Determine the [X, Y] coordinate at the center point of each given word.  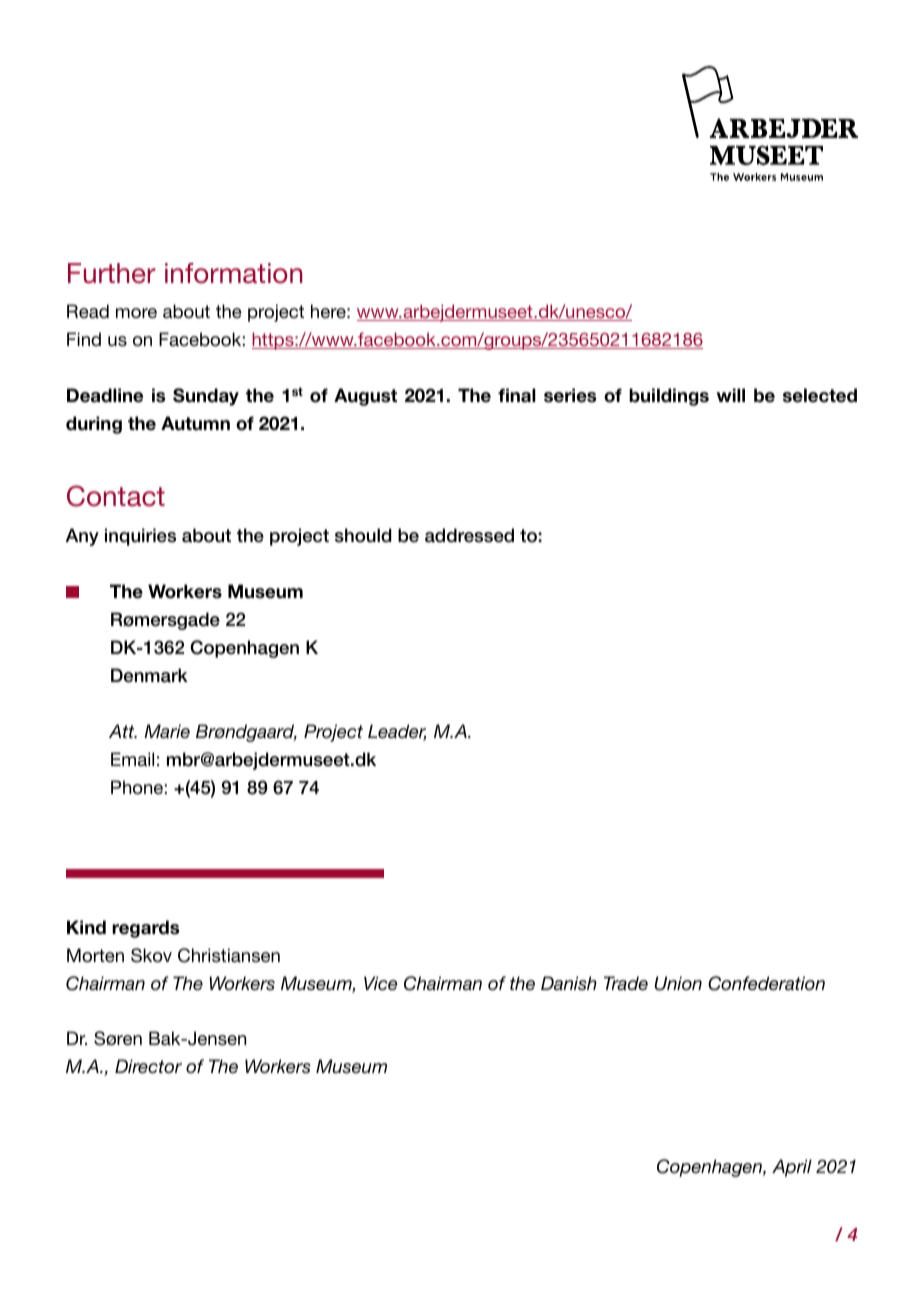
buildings [669, 397]
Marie [167, 731]
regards [145, 929]
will [731, 395]
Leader [397, 732]
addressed [469, 535]
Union [678, 983]
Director [148, 1066]
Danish [569, 983]
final [517, 395]
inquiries [140, 537]
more [136, 313]
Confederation [766, 983]
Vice [380, 983]
